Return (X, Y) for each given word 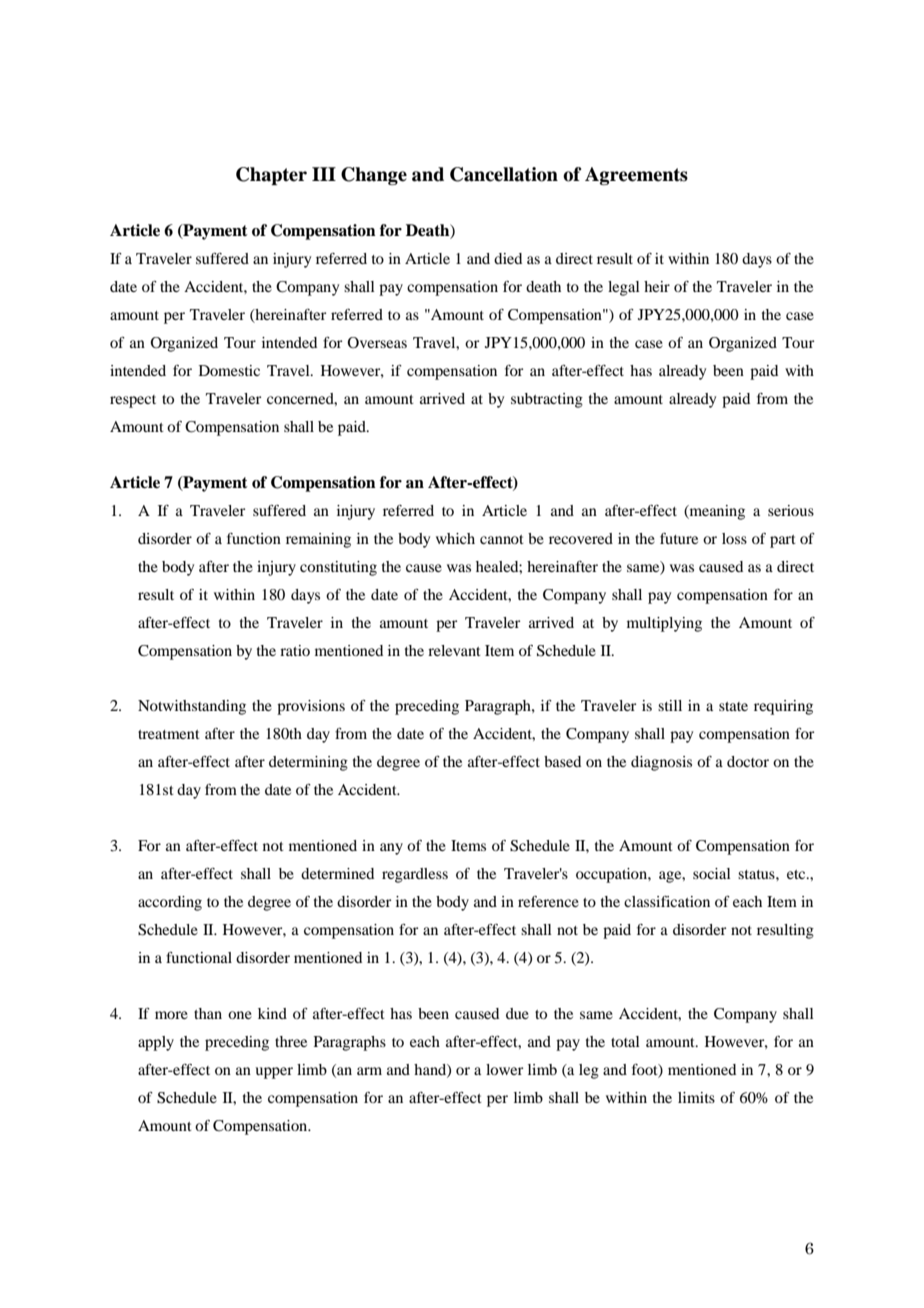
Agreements (636, 176)
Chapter (271, 176)
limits (696, 1097)
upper (274, 1073)
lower (504, 1069)
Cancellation (504, 174)
